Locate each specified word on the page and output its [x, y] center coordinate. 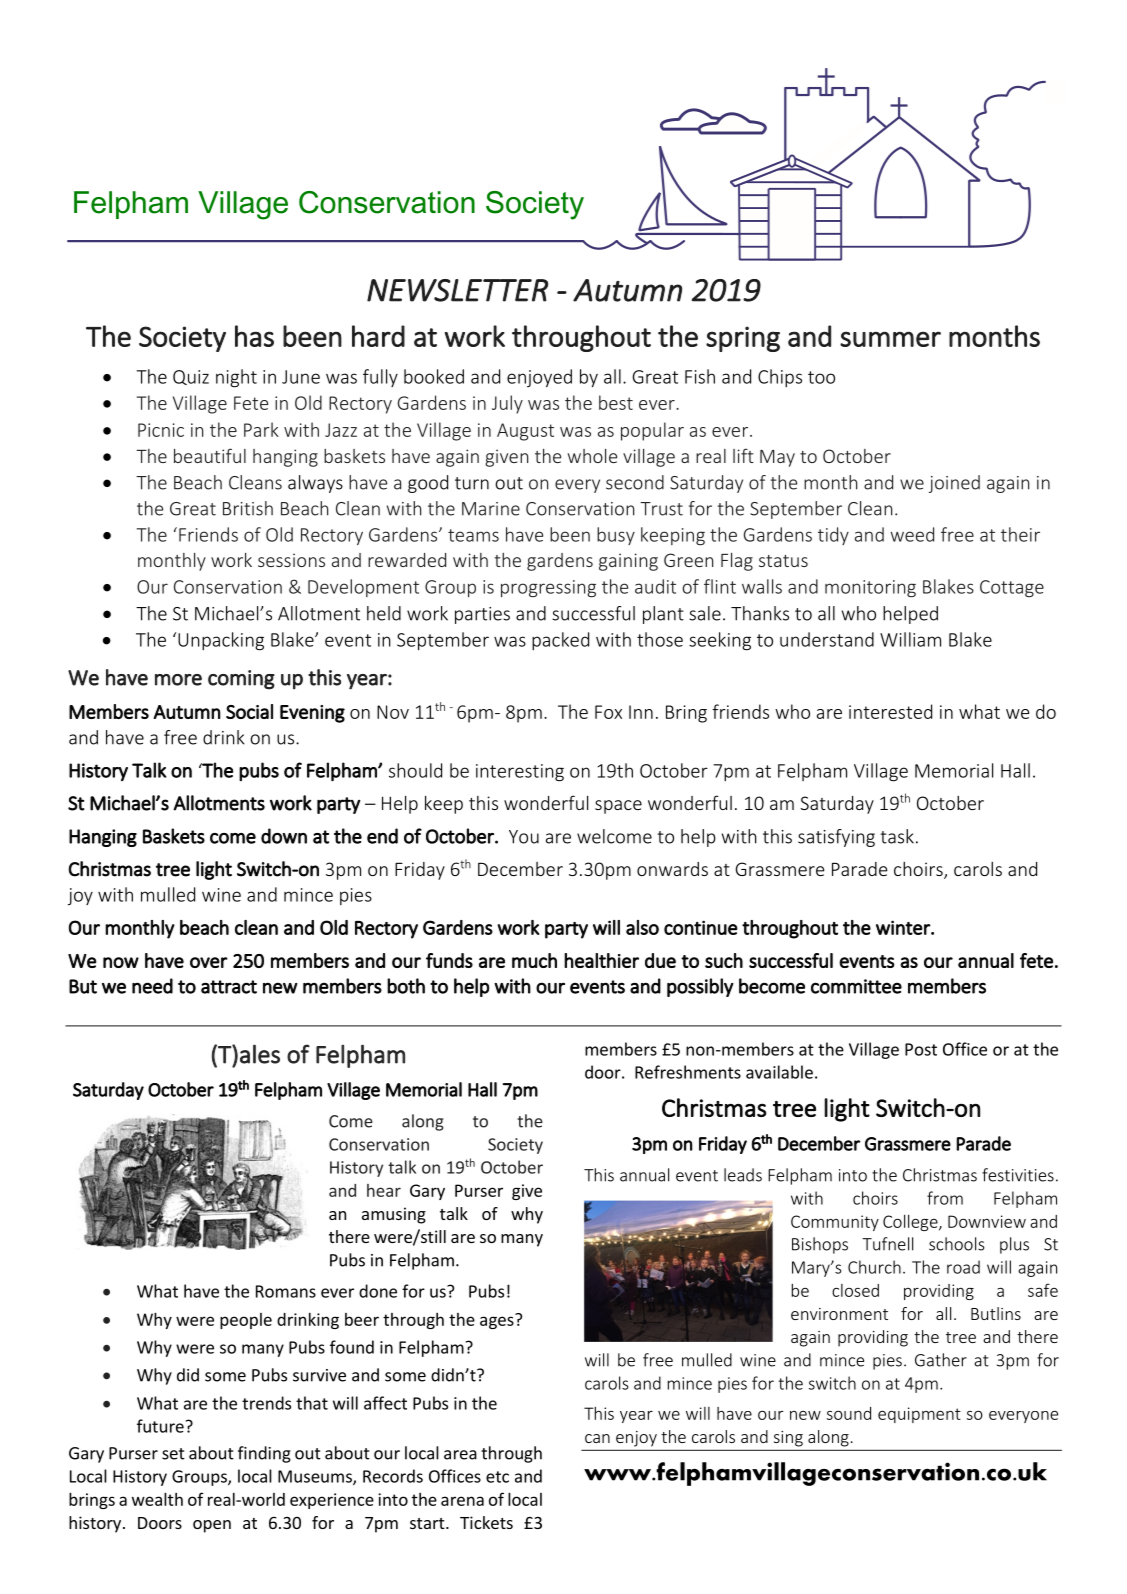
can [597, 1438]
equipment [919, 1415]
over [209, 962]
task [897, 836]
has [254, 336]
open [212, 1526]
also [642, 927]
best [616, 402]
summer [890, 339]
